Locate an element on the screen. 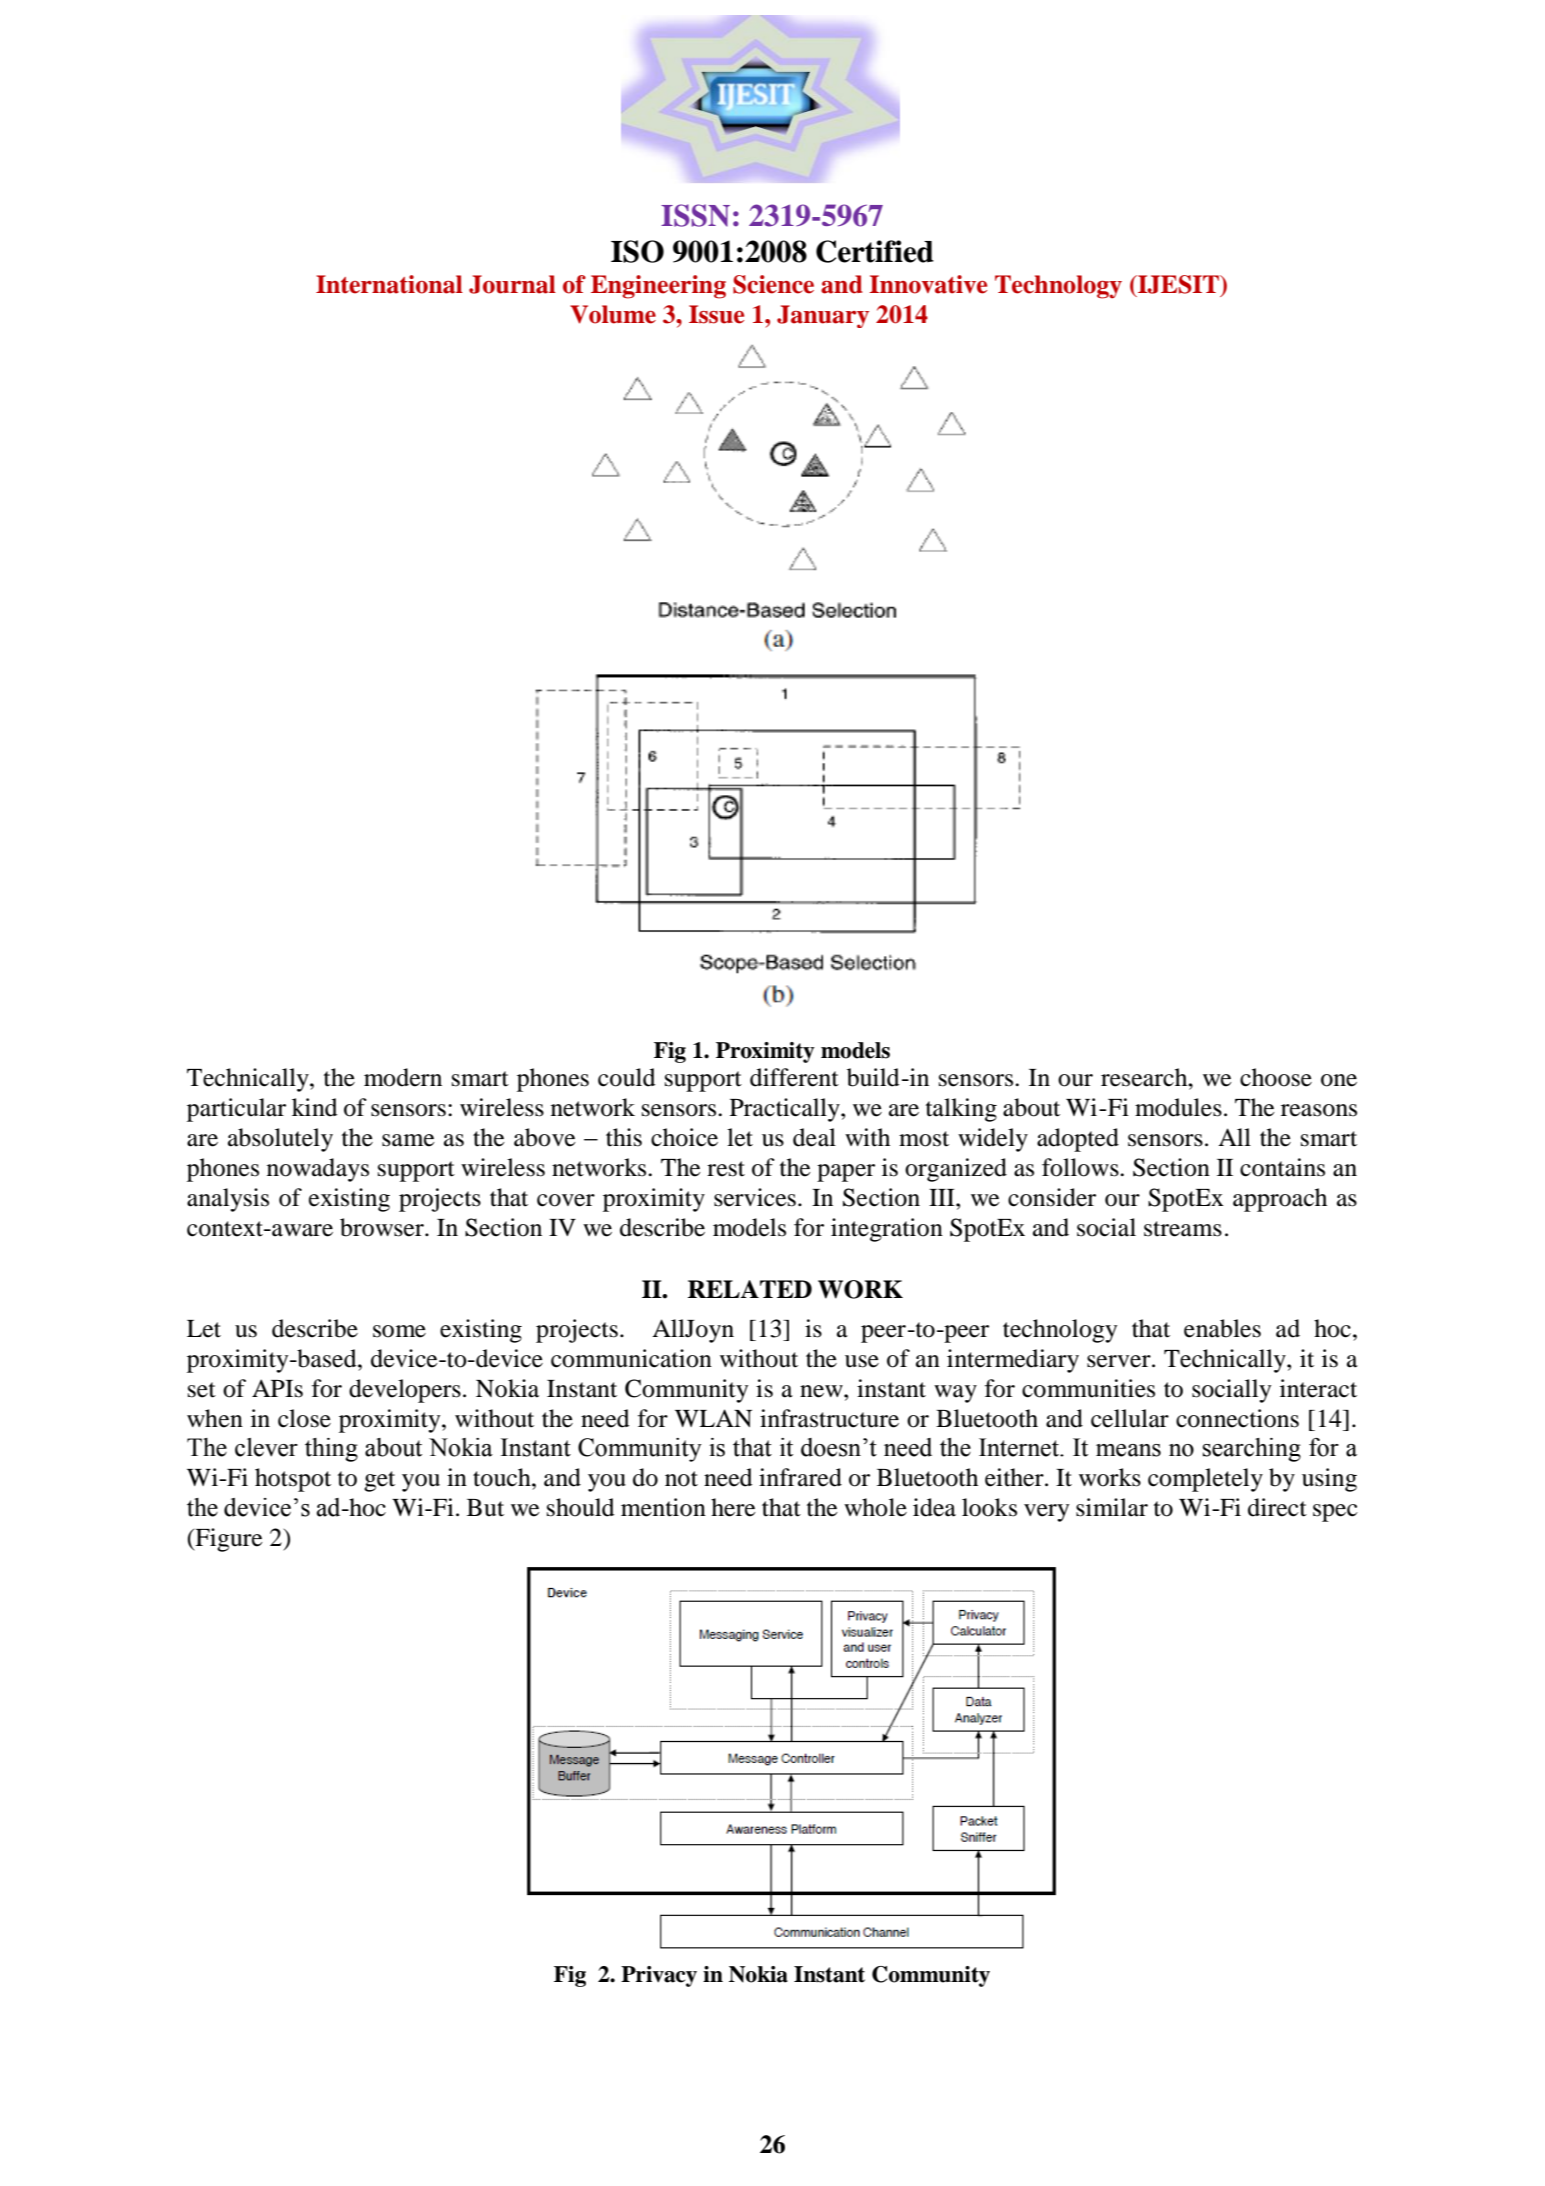 The width and height of the screenshot is (1545, 2186). close is located at coordinates (304, 1418).
